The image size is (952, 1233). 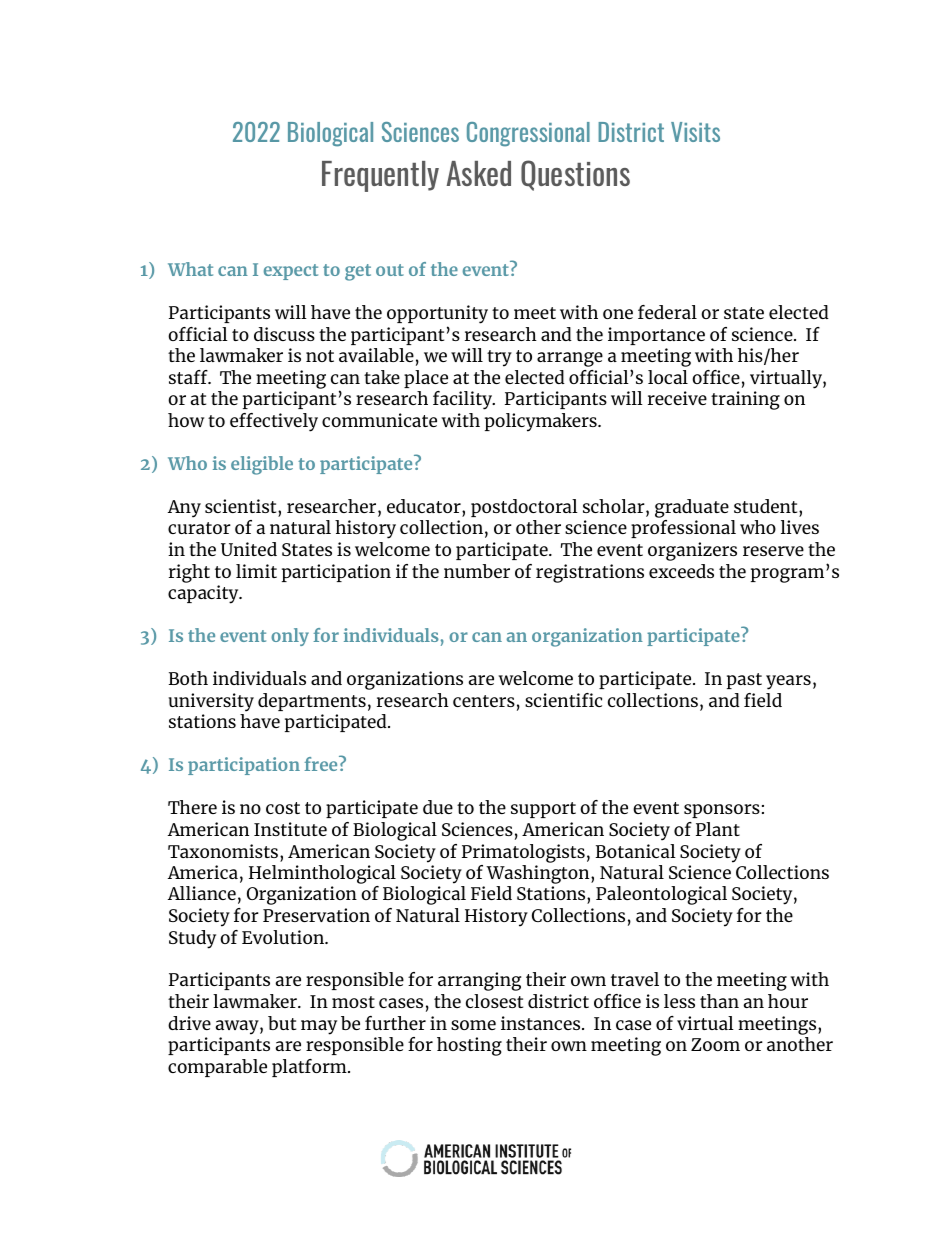 I want to click on exceeds, so click(x=681, y=571).
